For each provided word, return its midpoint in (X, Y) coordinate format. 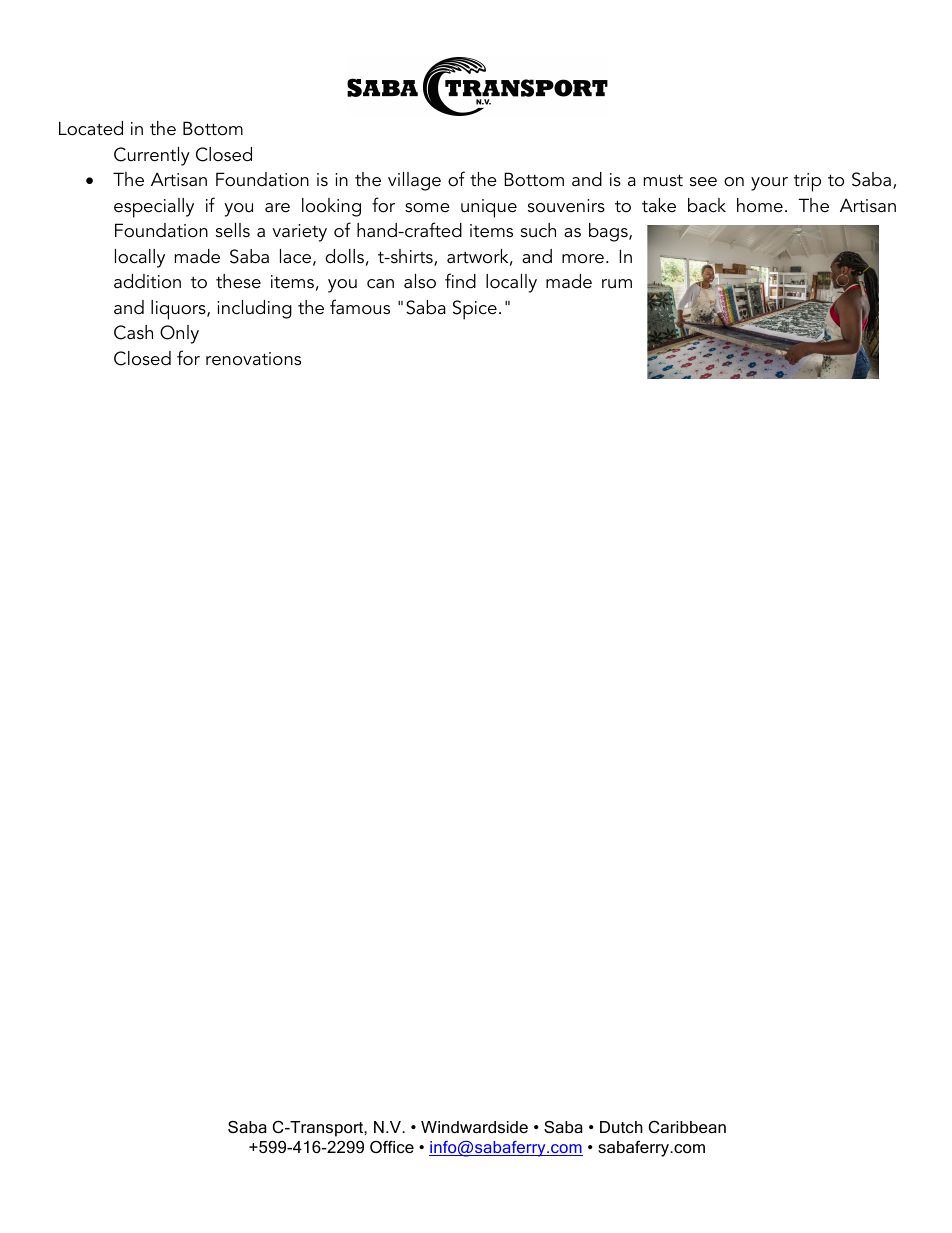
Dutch (621, 1127)
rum (617, 284)
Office (392, 1146)
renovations (253, 359)
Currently (152, 156)
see (703, 182)
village (414, 181)
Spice (475, 310)
